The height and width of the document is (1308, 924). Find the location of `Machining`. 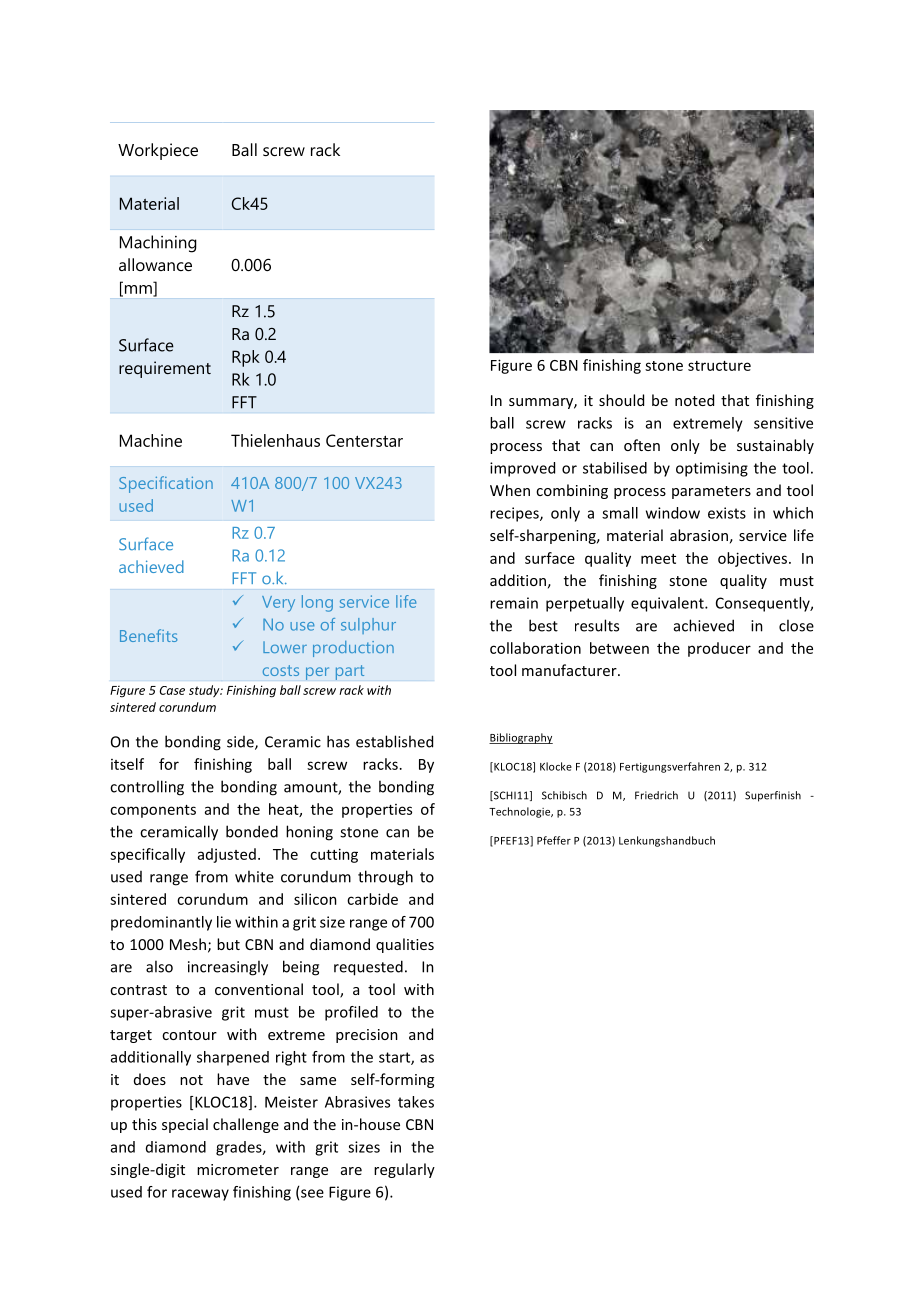

Machining is located at coordinates (158, 244).
